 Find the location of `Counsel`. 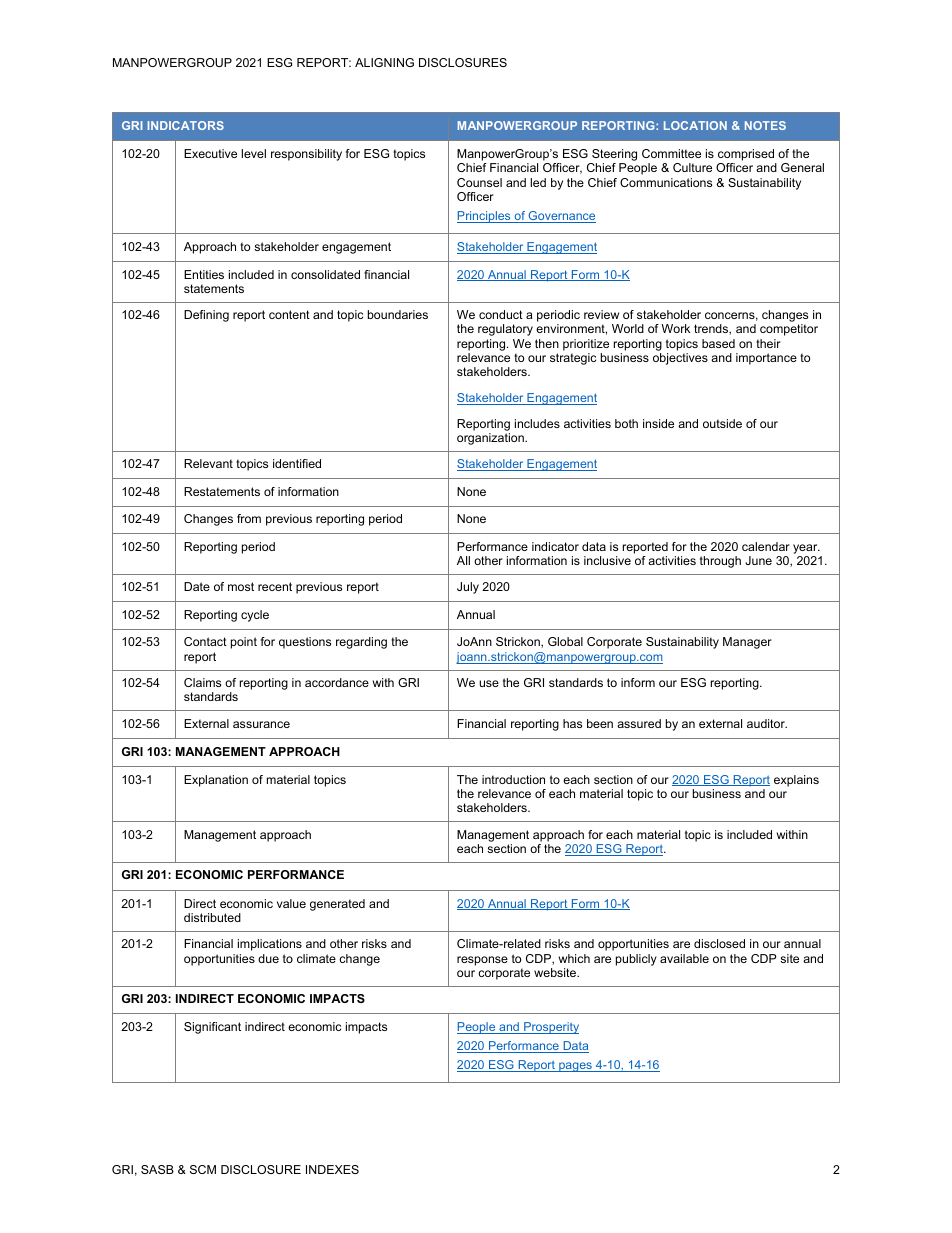

Counsel is located at coordinates (479, 182).
